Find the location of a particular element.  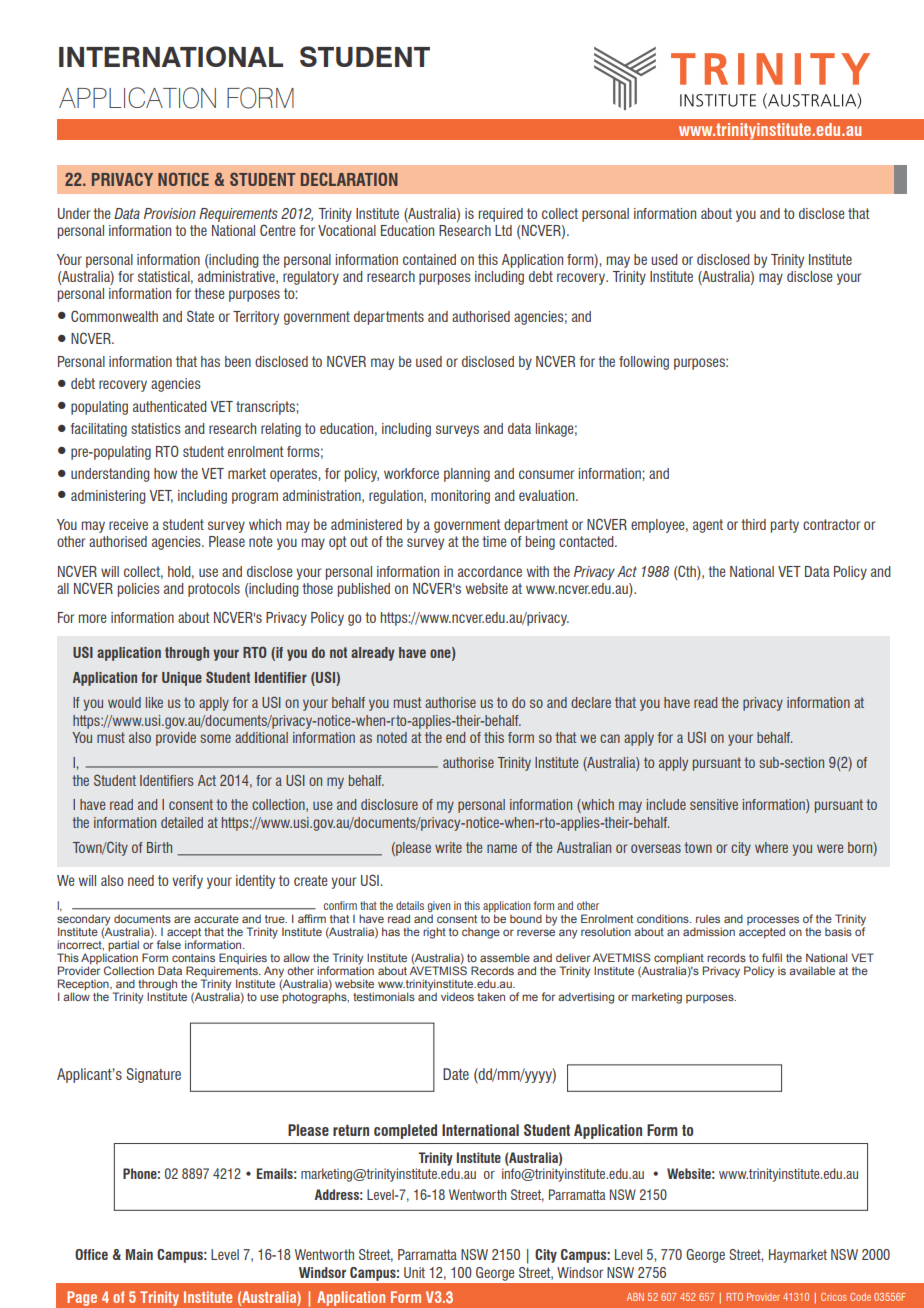

accurate is located at coordinates (216, 919).
